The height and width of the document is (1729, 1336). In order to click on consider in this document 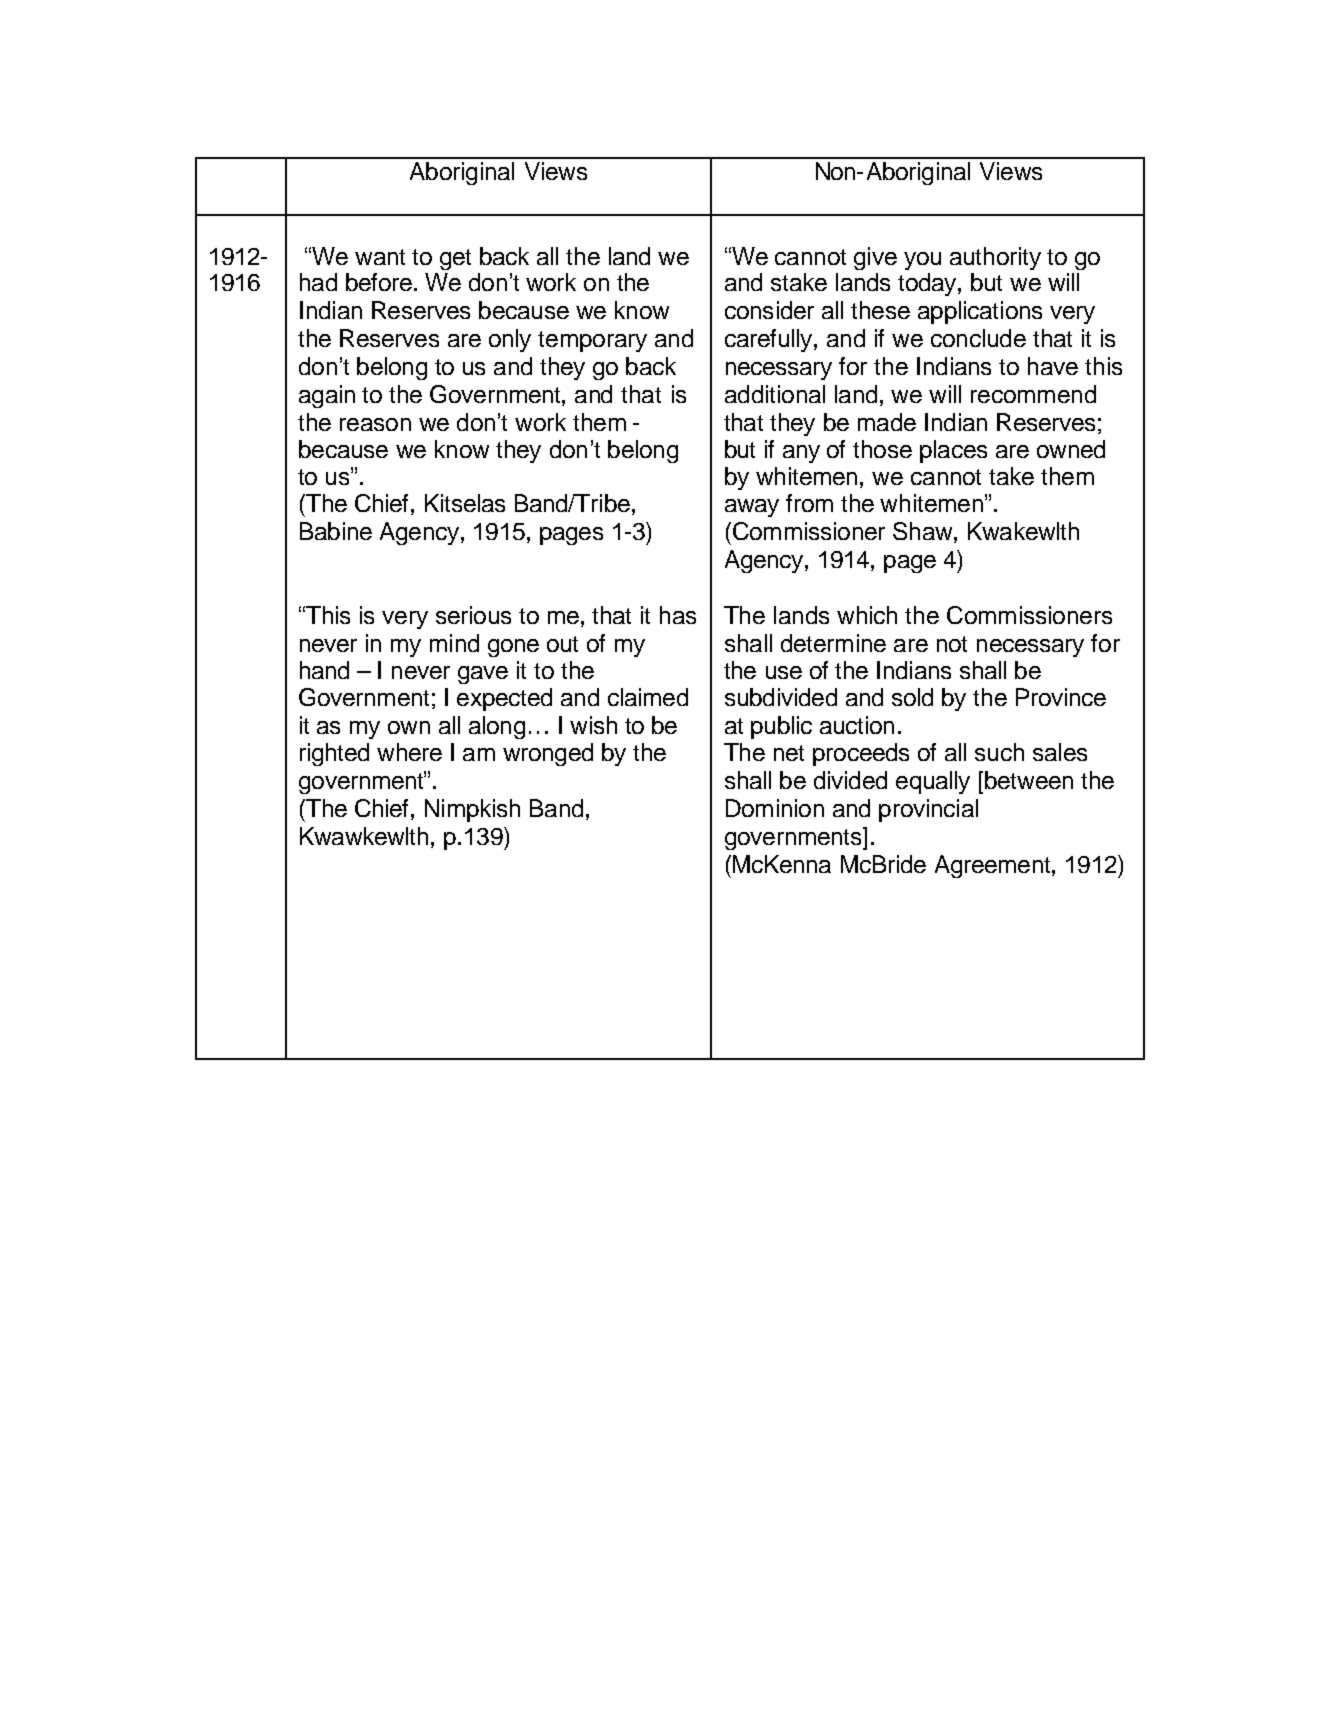, I will do `click(769, 310)`.
